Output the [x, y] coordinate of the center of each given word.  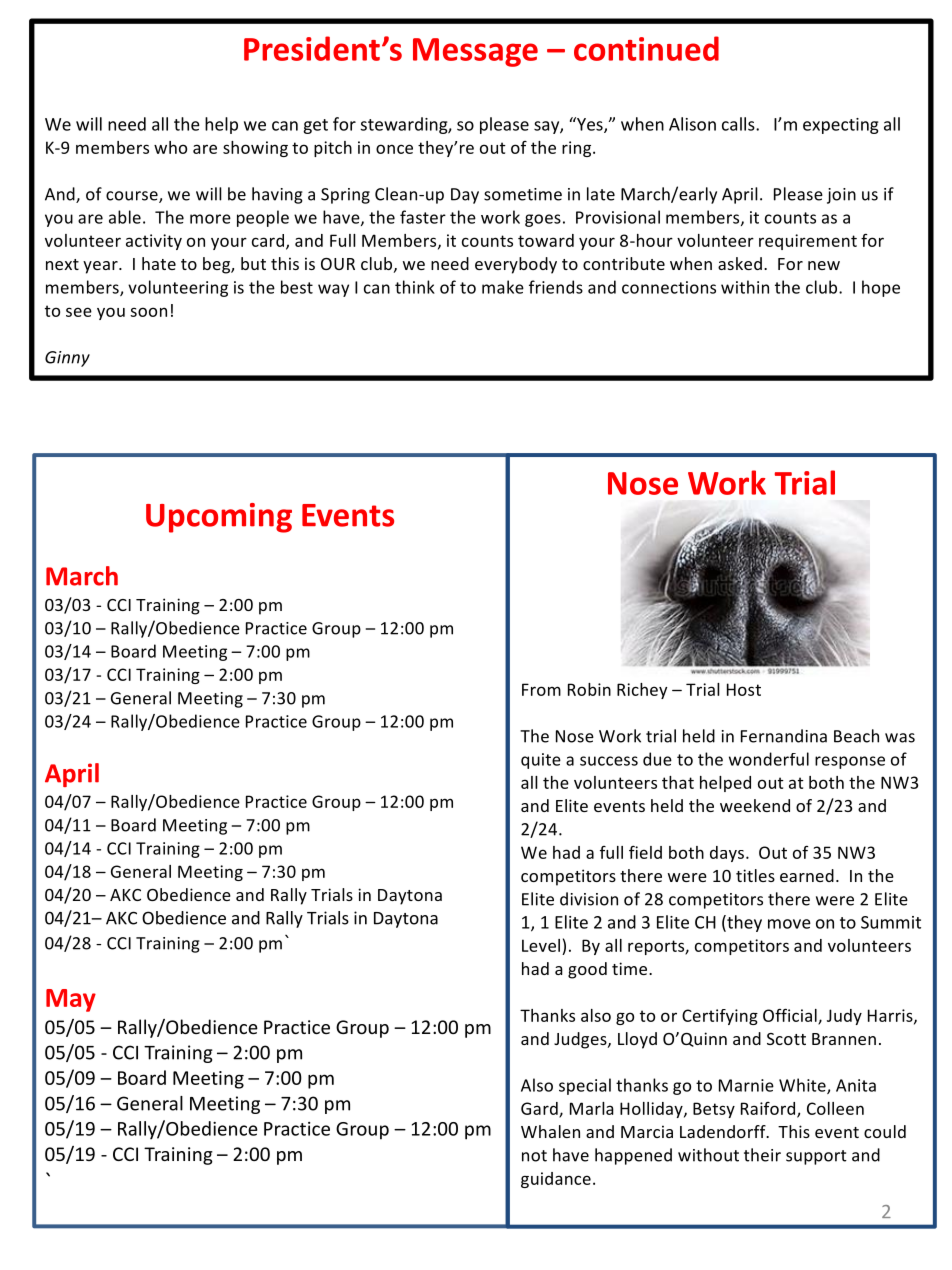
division [589, 899]
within [745, 287]
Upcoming [219, 518]
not [534, 1156]
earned [807, 875]
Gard [540, 1109]
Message [475, 52]
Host [744, 689]
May [71, 1000]
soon [148, 312]
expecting [841, 126]
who [170, 147]
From [541, 689]
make [503, 287]
